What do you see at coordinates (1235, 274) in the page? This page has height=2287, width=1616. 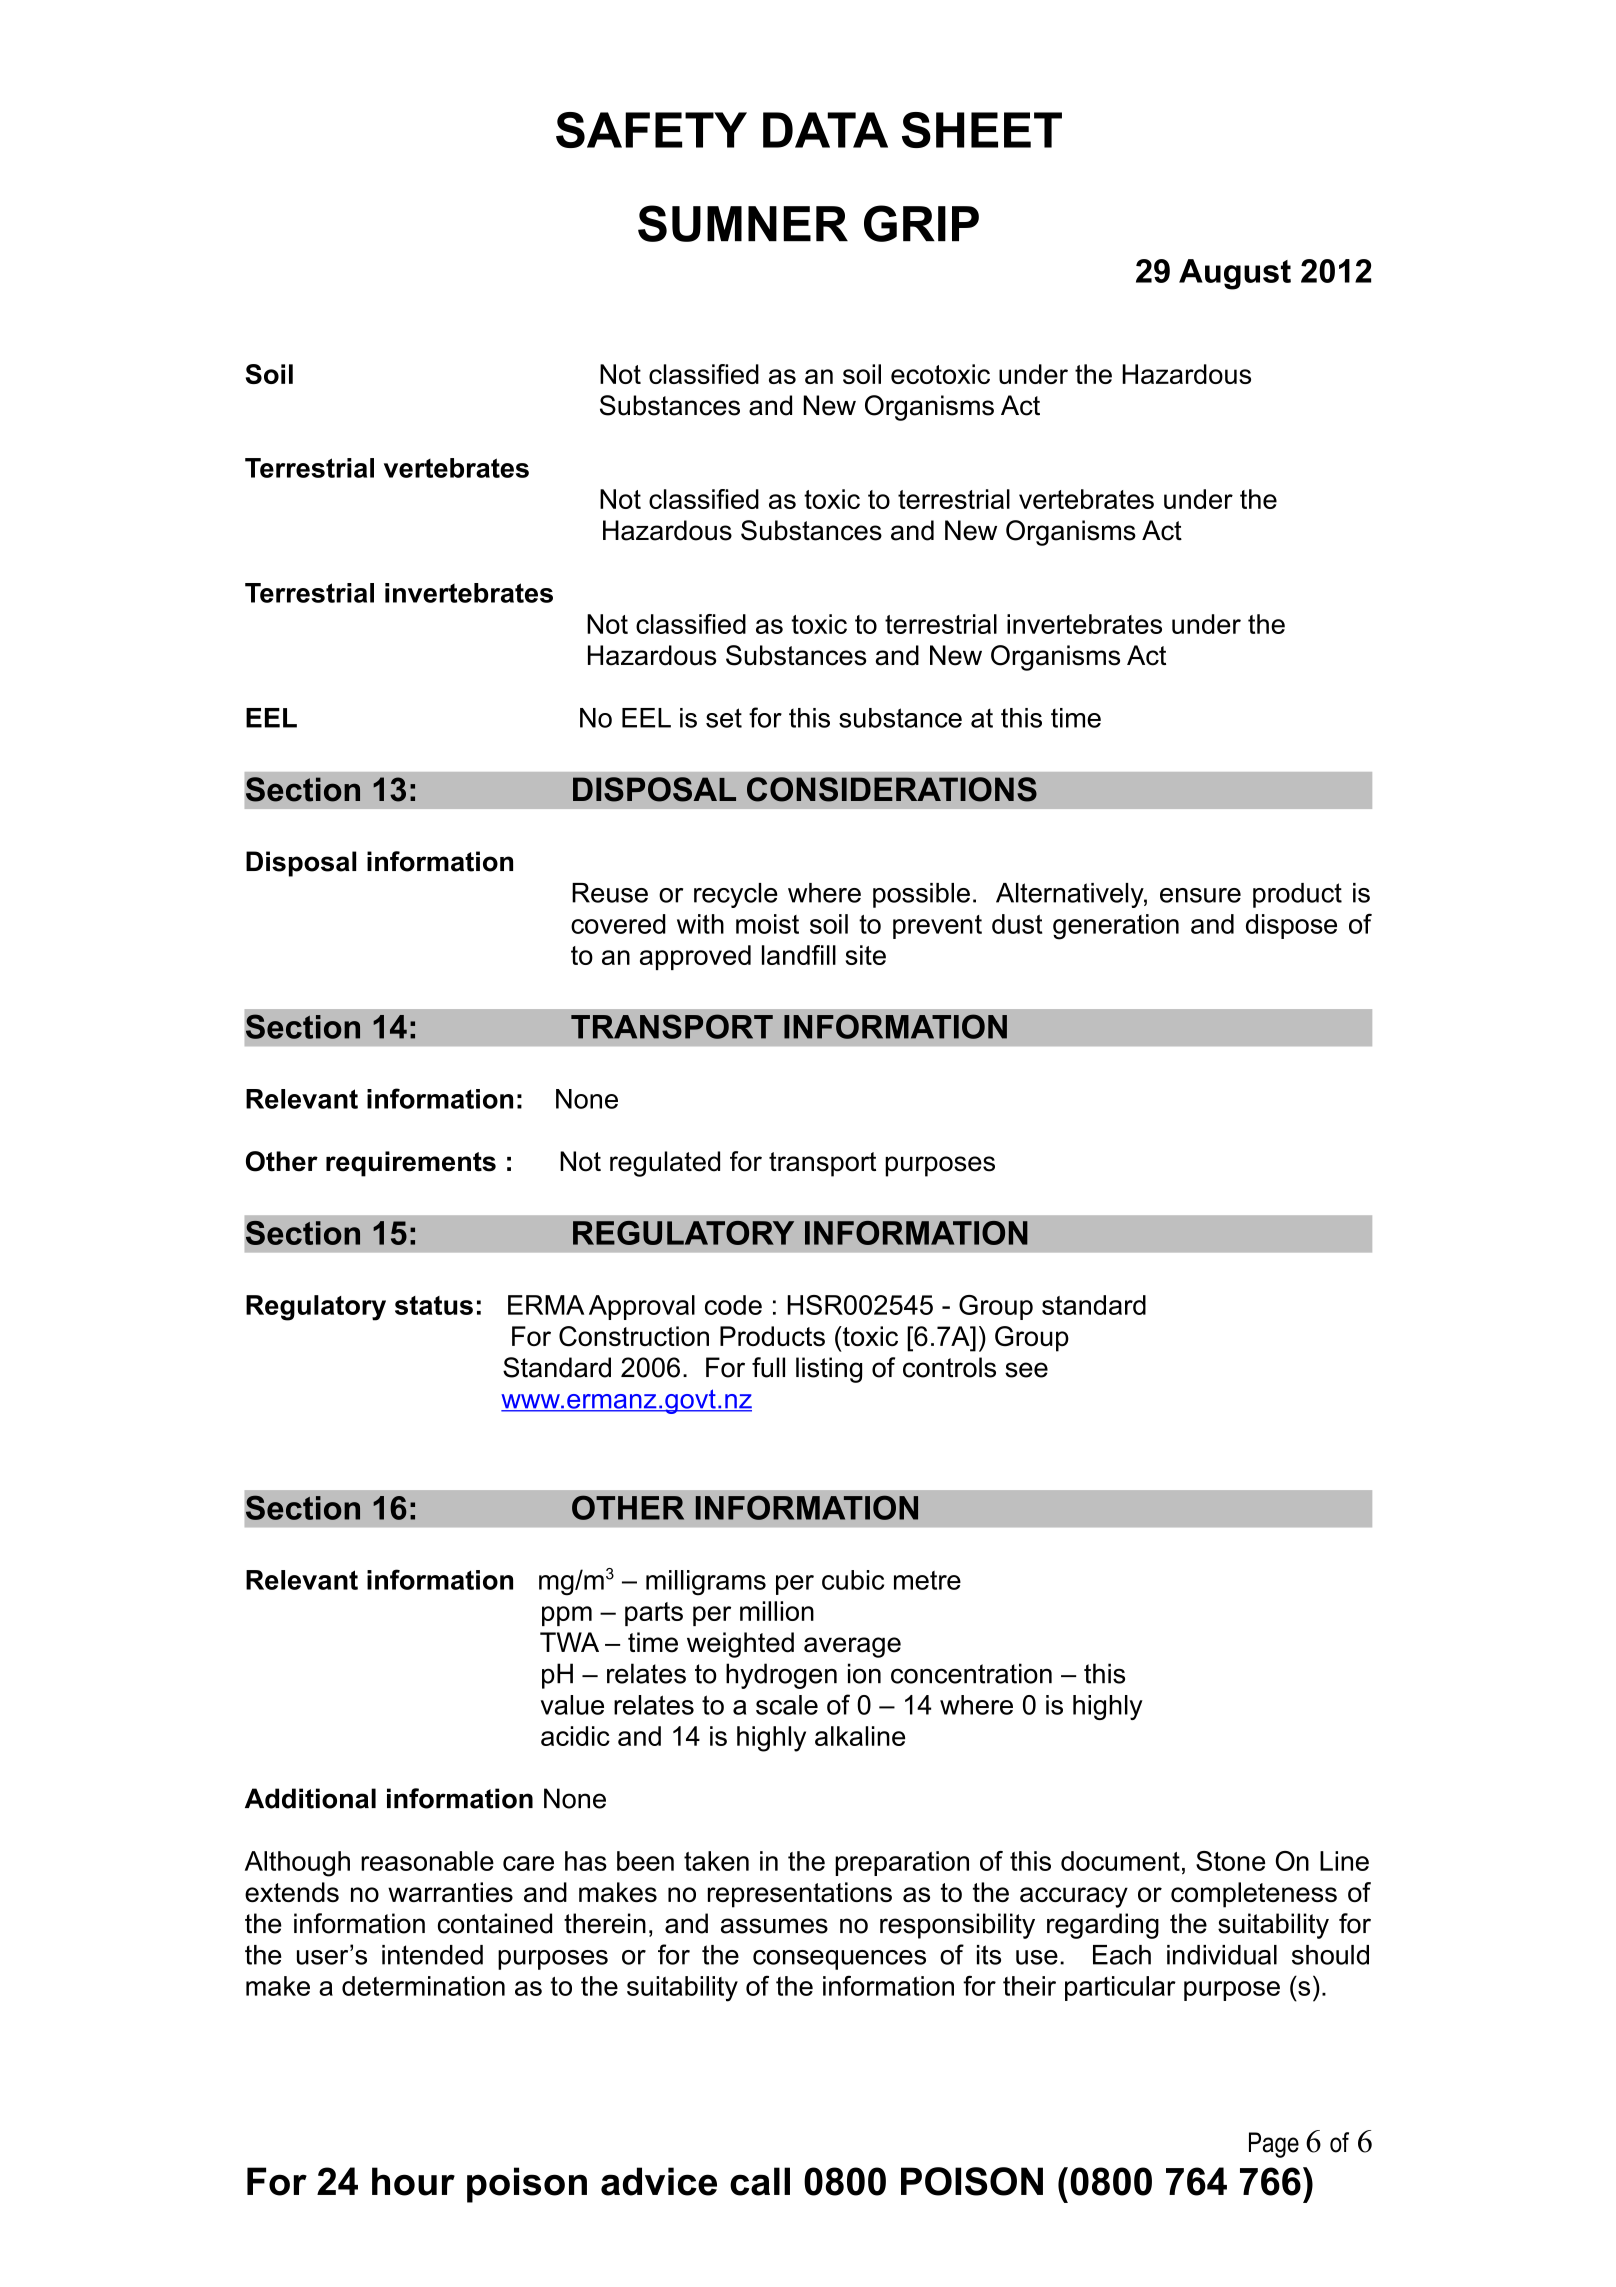 I see `August` at bounding box center [1235, 274].
